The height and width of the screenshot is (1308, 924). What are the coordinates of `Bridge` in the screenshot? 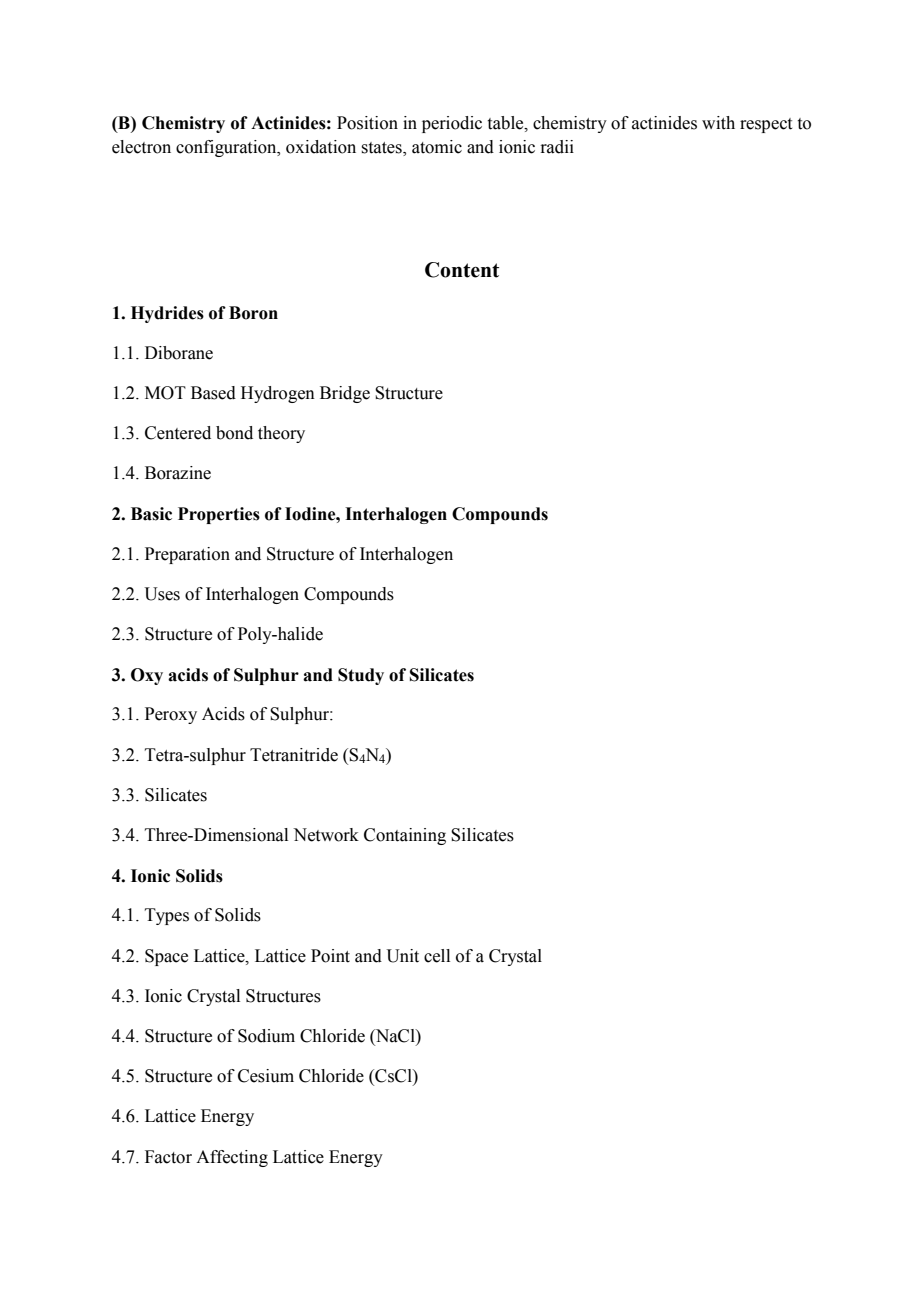 It's located at (345, 394).
